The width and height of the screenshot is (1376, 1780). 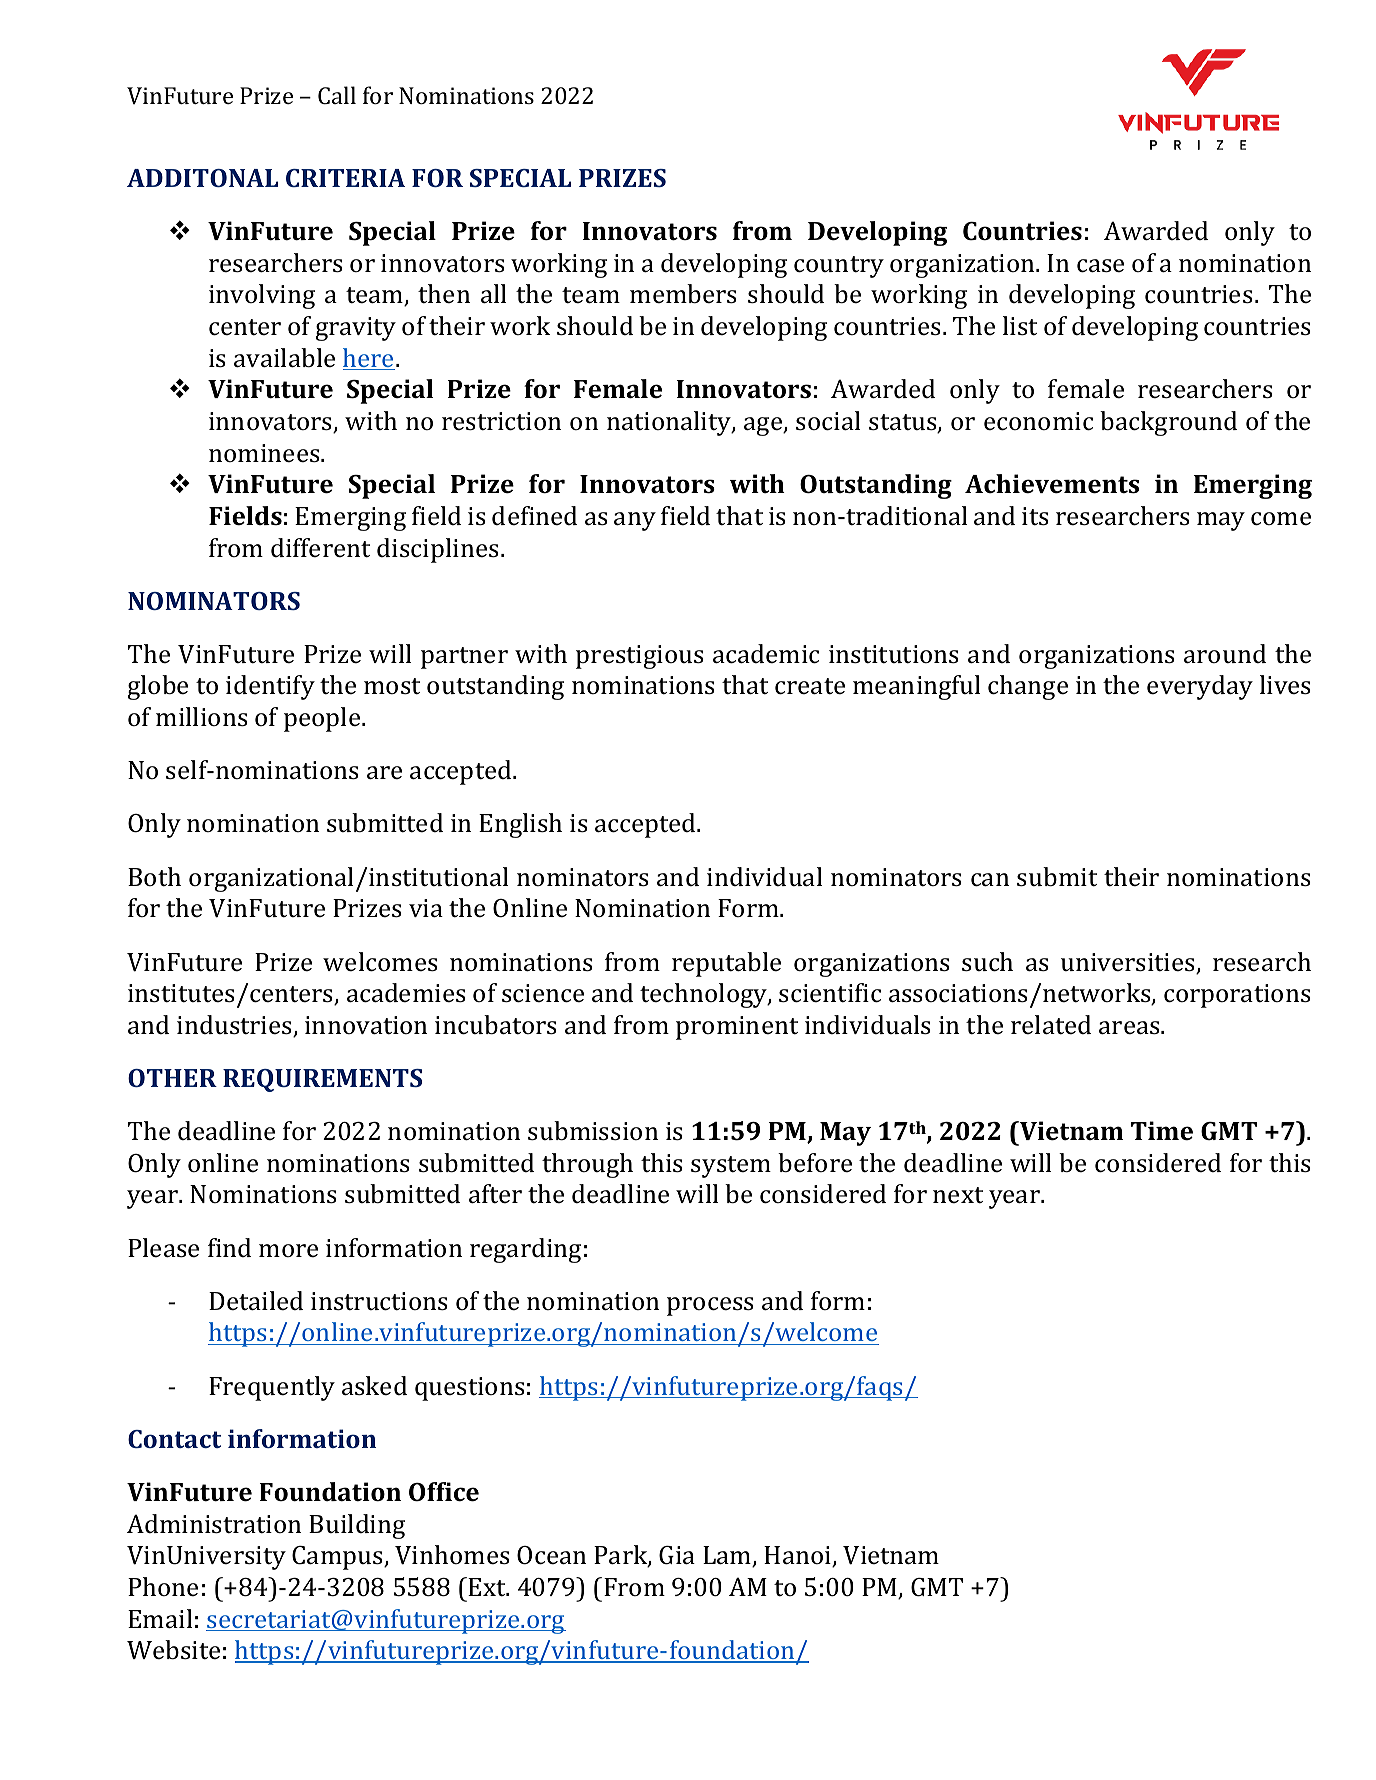 I want to click on case, so click(x=1100, y=266).
